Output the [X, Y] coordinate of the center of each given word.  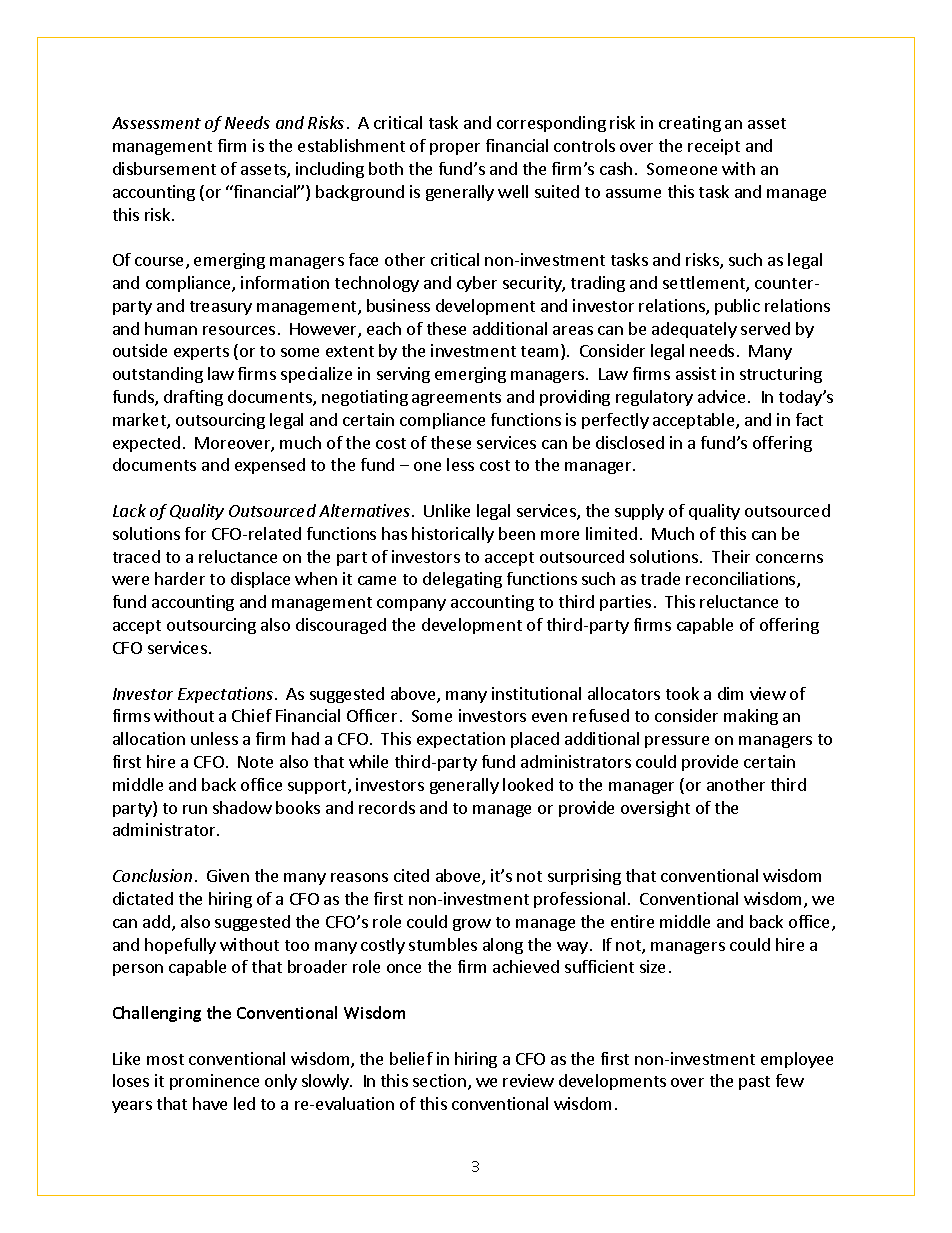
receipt [714, 147]
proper [455, 149]
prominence [214, 1082]
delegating [462, 580]
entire [632, 921]
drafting [193, 398]
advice [721, 396]
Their [731, 556]
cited [411, 875]
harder [180, 578]
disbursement [164, 168]
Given [228, 875]
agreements [456, 399]
